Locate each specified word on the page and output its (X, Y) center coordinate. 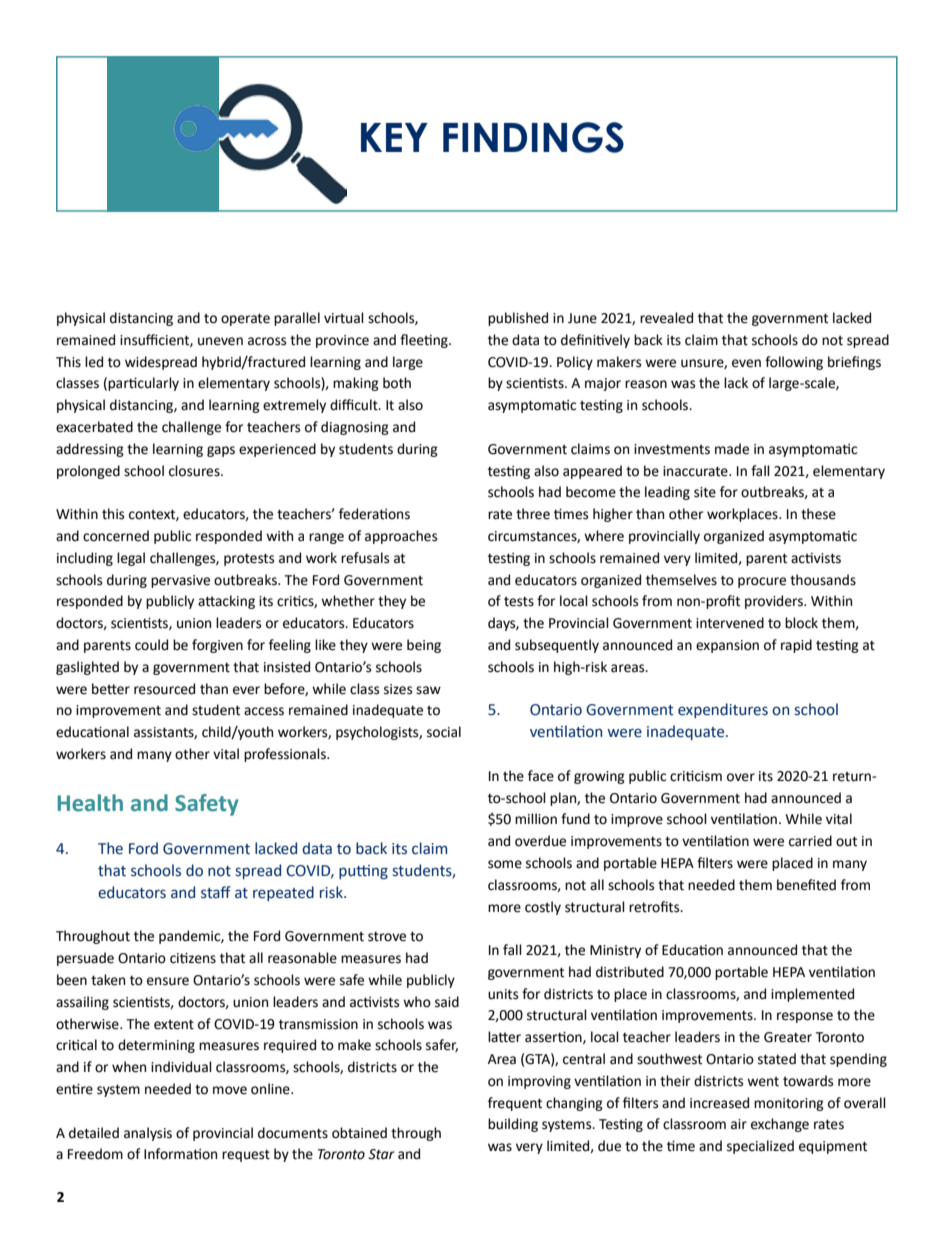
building (513, 1125)
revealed (666, 318)
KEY (394, 137)
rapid (796, 646)
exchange (780, 1125)
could (151, 645)
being (424, 646)
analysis (148, 1134)
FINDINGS (533, 137)
